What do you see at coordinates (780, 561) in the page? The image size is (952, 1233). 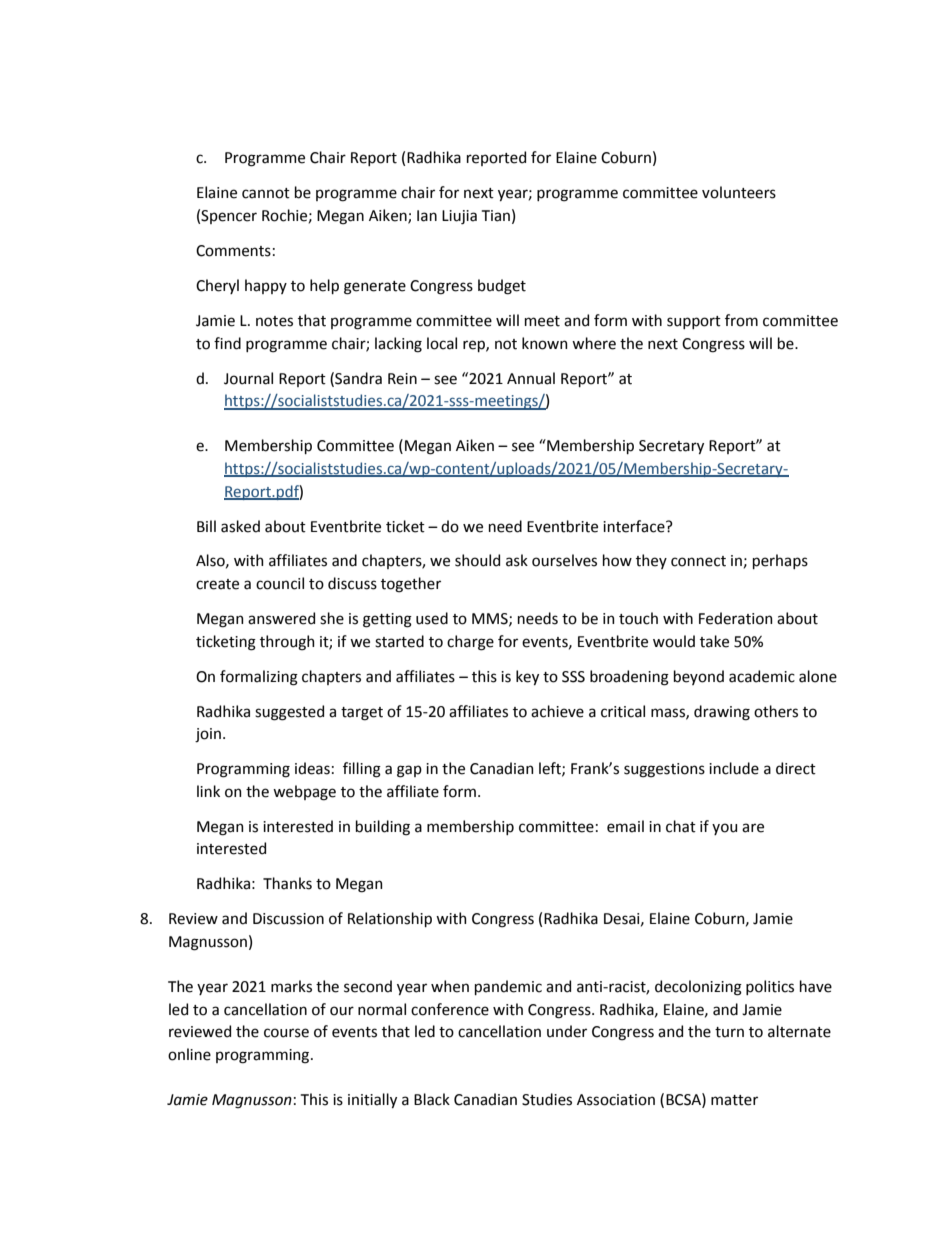 I see `perhaps` at bounding box center [780, 561].
